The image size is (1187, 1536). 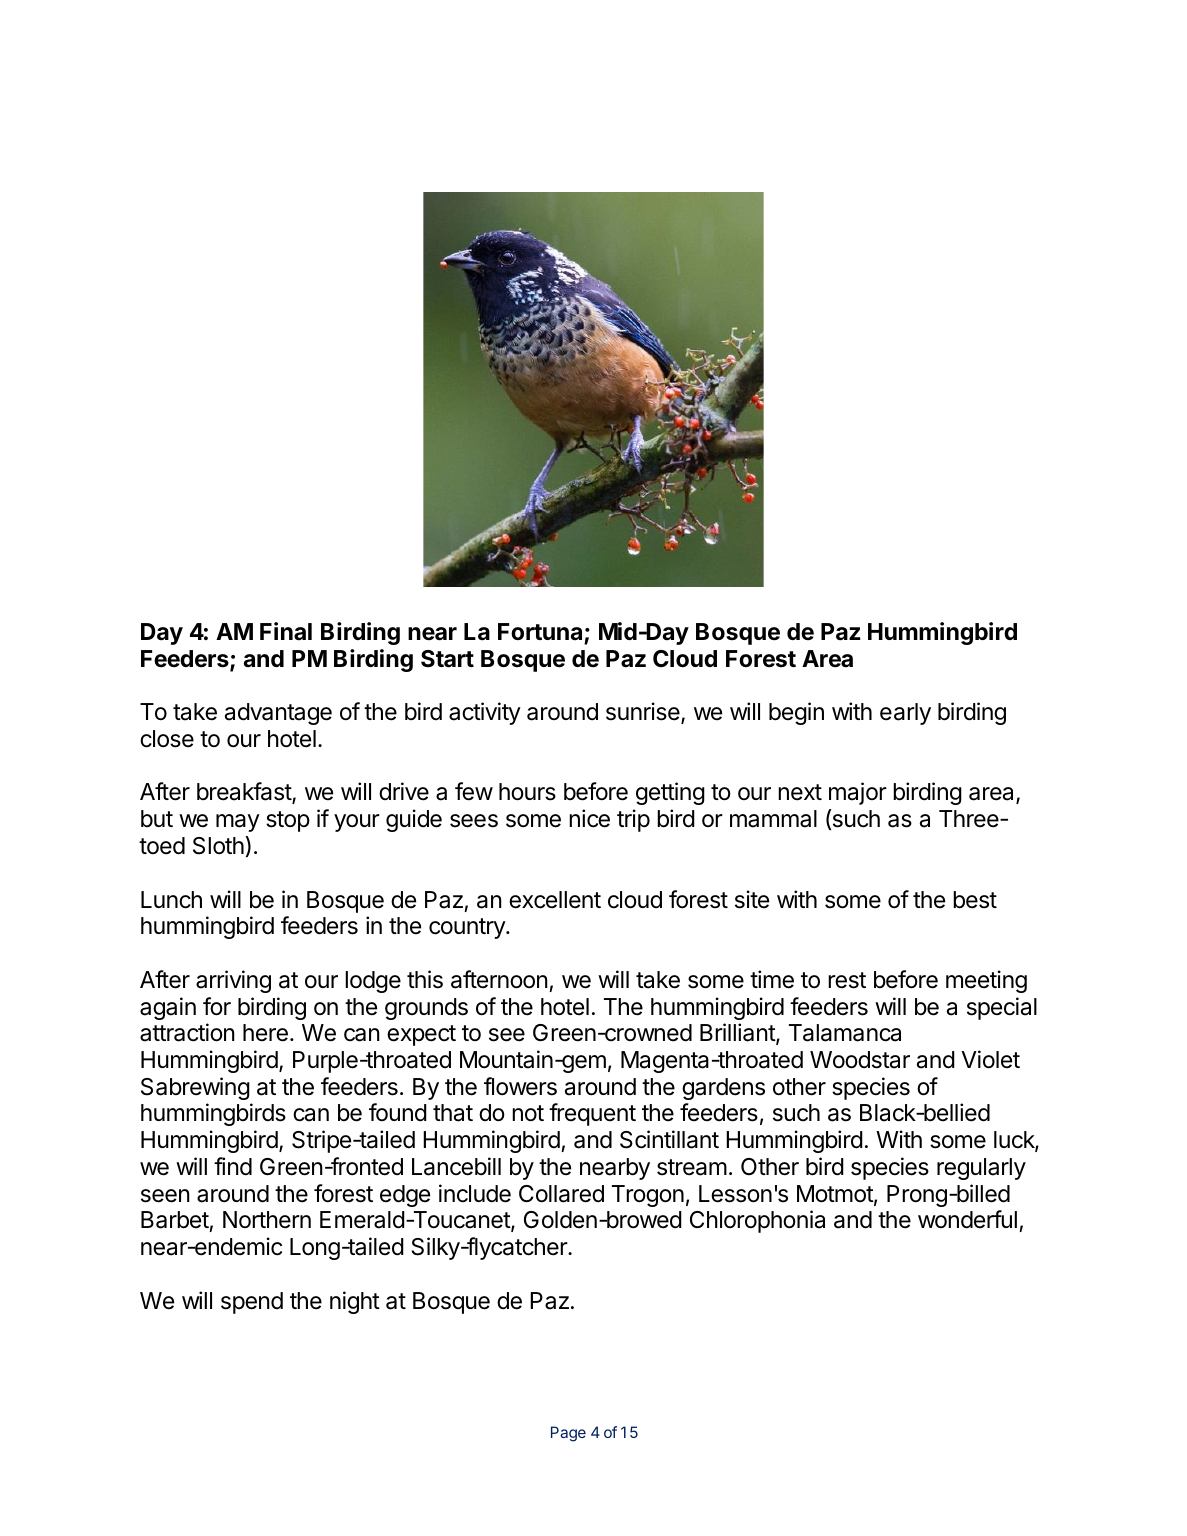 I want to click on may, so click(x=238, y=823).
